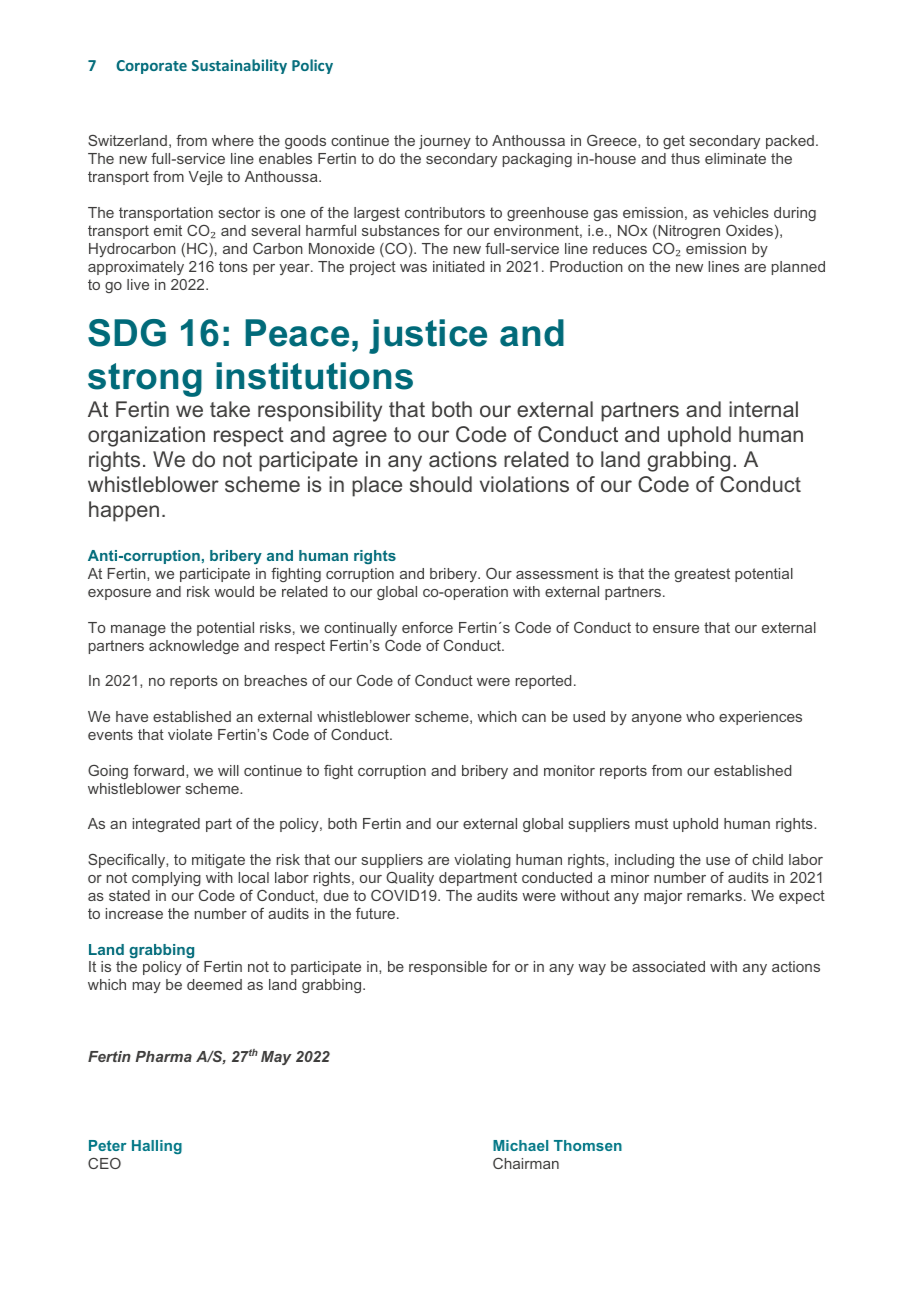 The width and height of the screenshot is (924, 1308). What do you see at coordinates (482, 861) in the screenshot?
I see `violating` at bounding box center [482, 861].
